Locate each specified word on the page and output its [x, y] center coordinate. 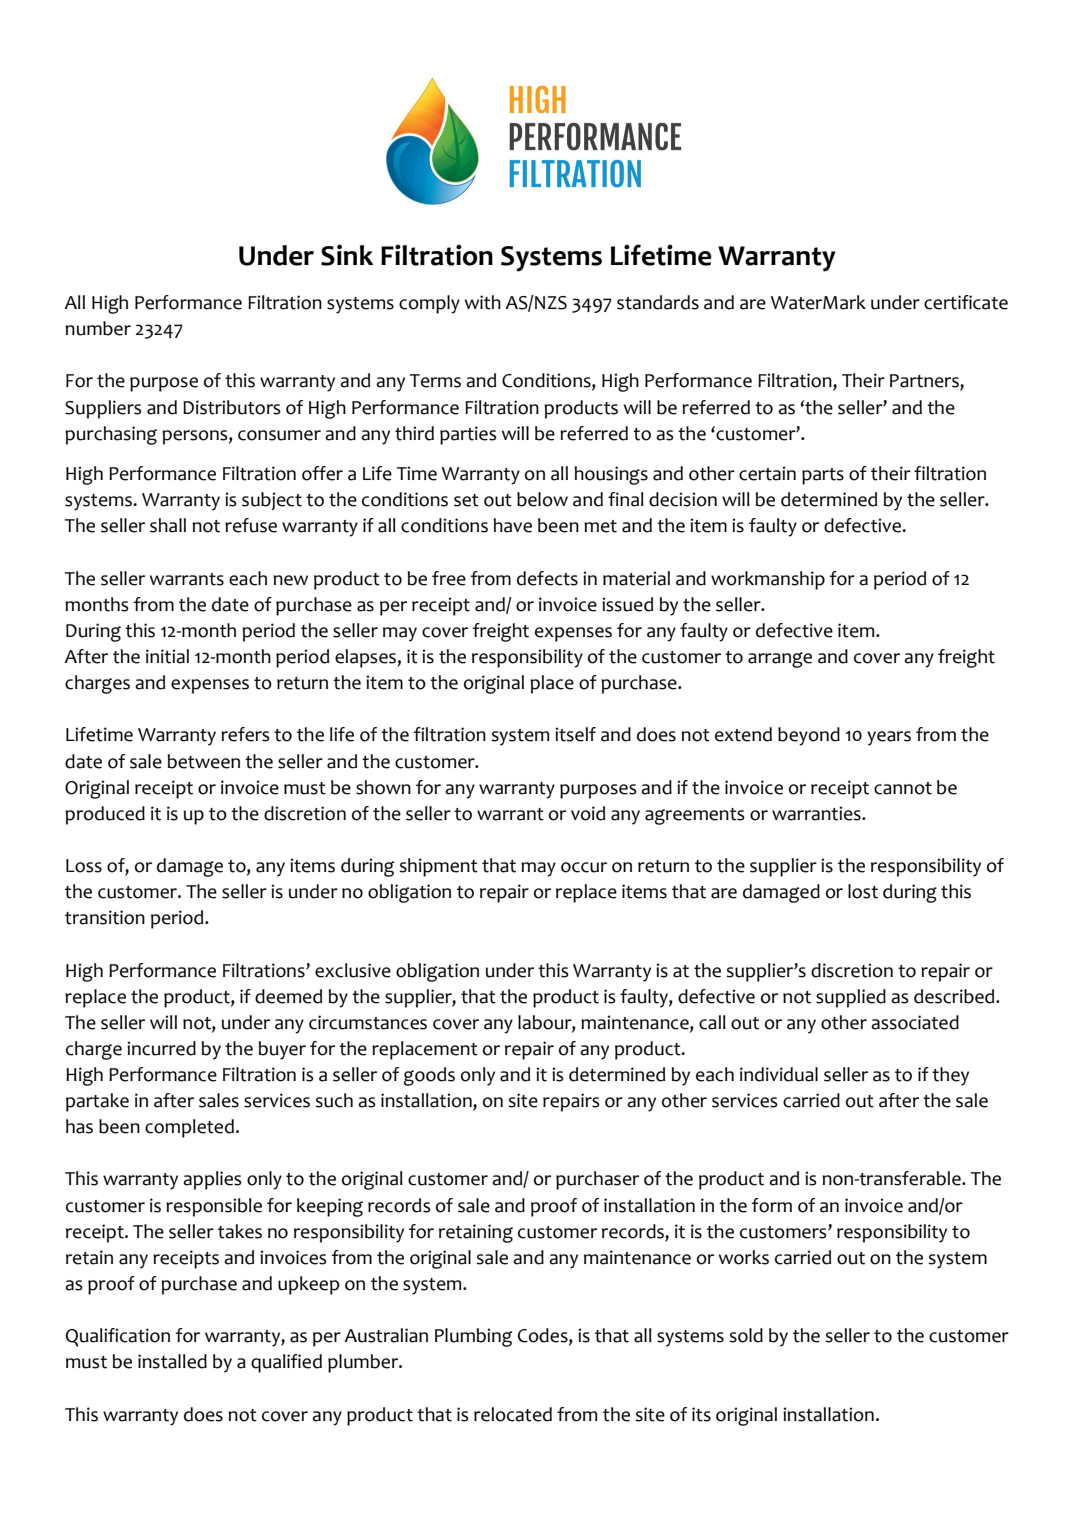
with [483, 302]
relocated [513, 1414]
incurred [161, 1048]
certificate [966, 302]
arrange [780, 660]
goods [429, 1076]
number [98, 328]
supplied [851, 998]
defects [547, 578]
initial [167, 656]
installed [172, 1361]
